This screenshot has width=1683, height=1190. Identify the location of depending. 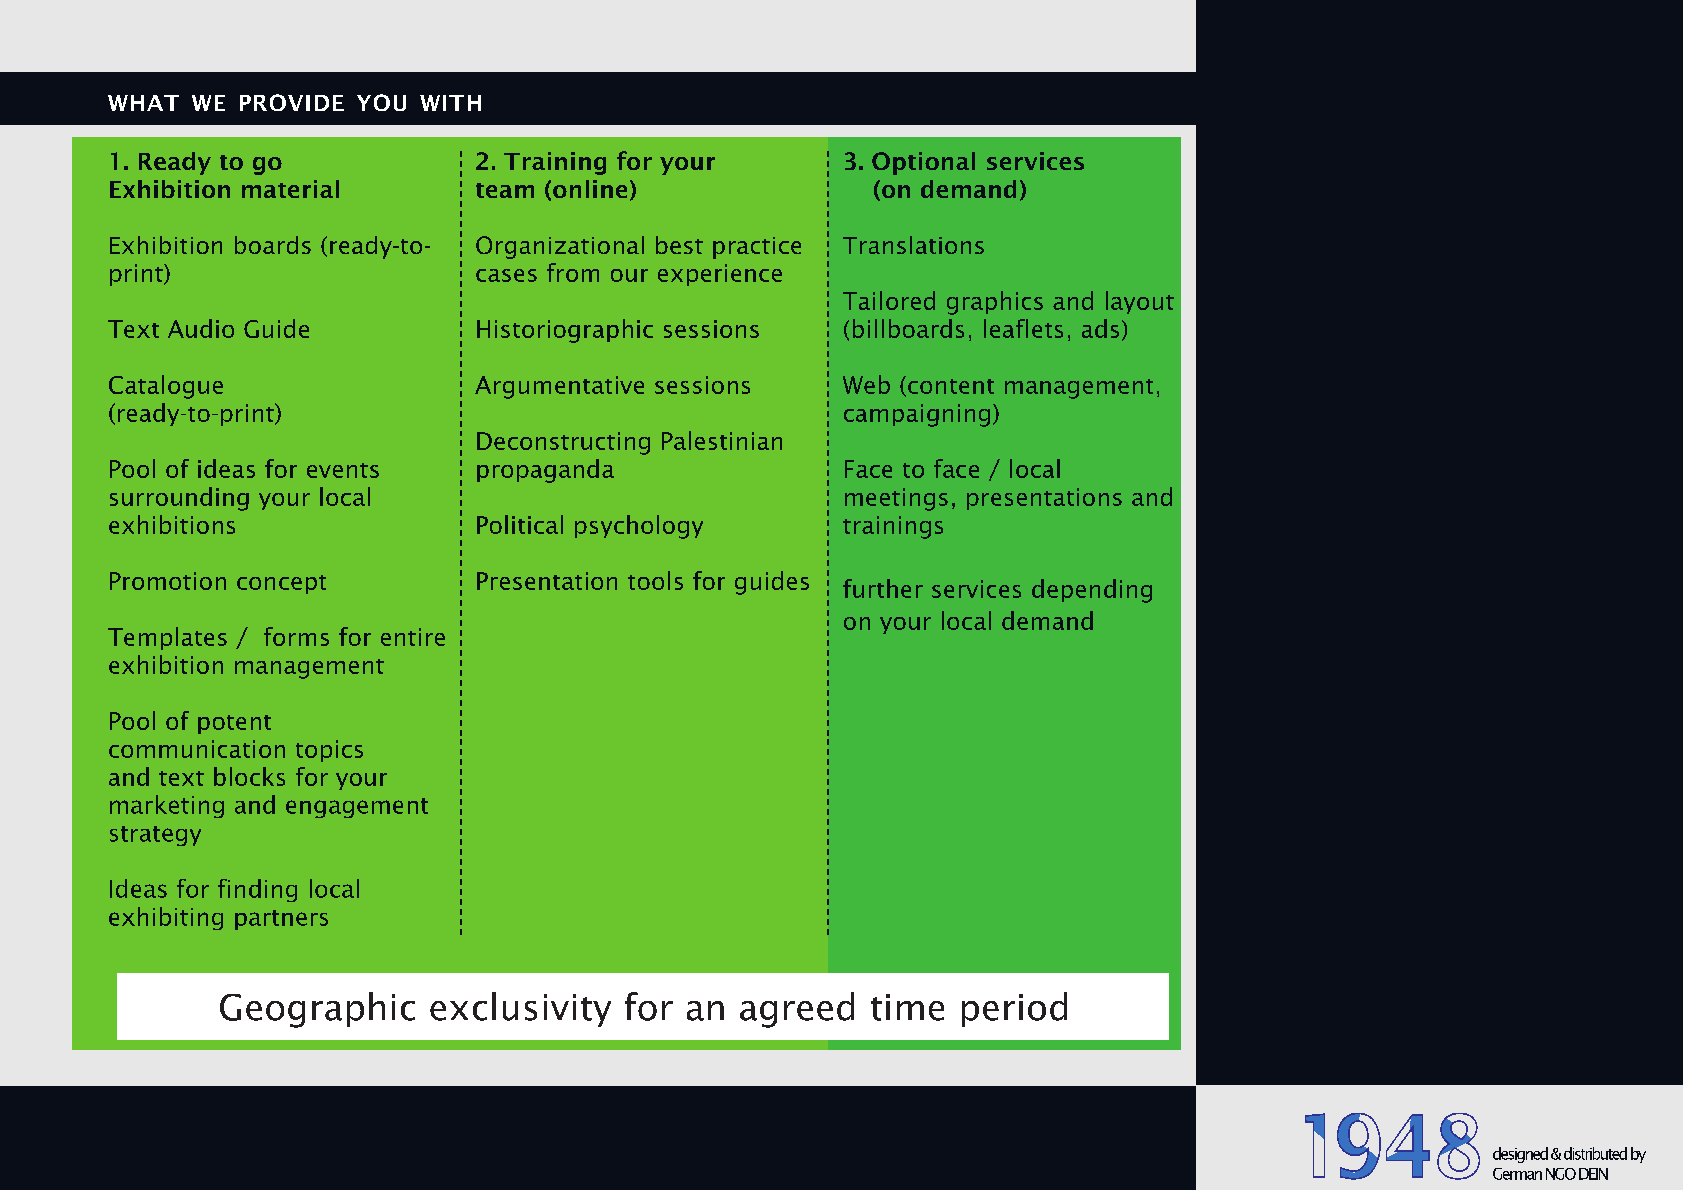
(1092, 591).
